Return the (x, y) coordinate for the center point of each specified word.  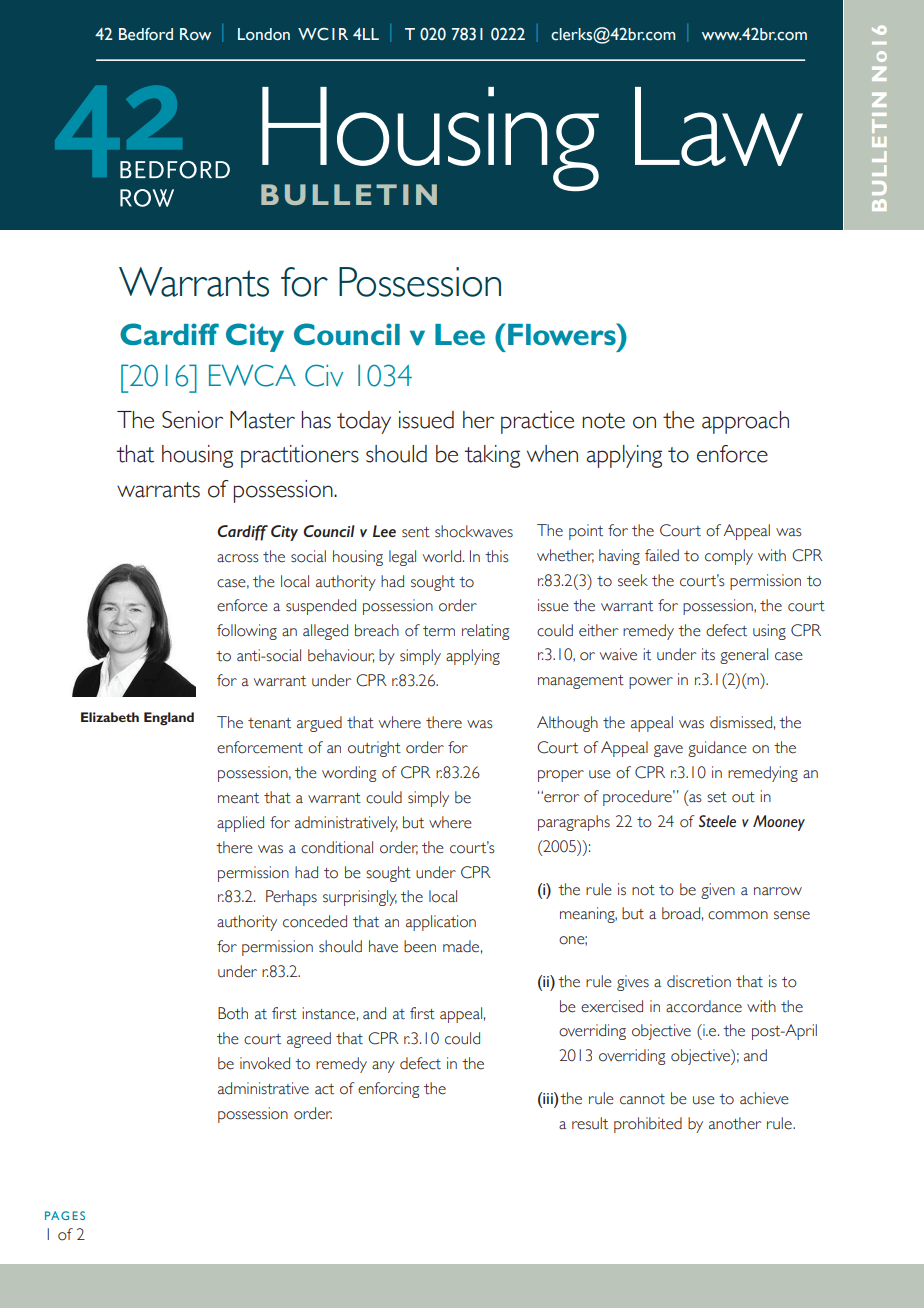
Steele (717, 821)
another (735, 1123)
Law (719, 126)
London (264, 34)
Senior (192, 420)
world (443, 556)
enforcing (388, 1090)
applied (240, 824)
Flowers (563, 334)
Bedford (146, 34)
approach (745, 422)
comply (729, 557)
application (441, 923)
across (238, 558)
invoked (265, 1063)
